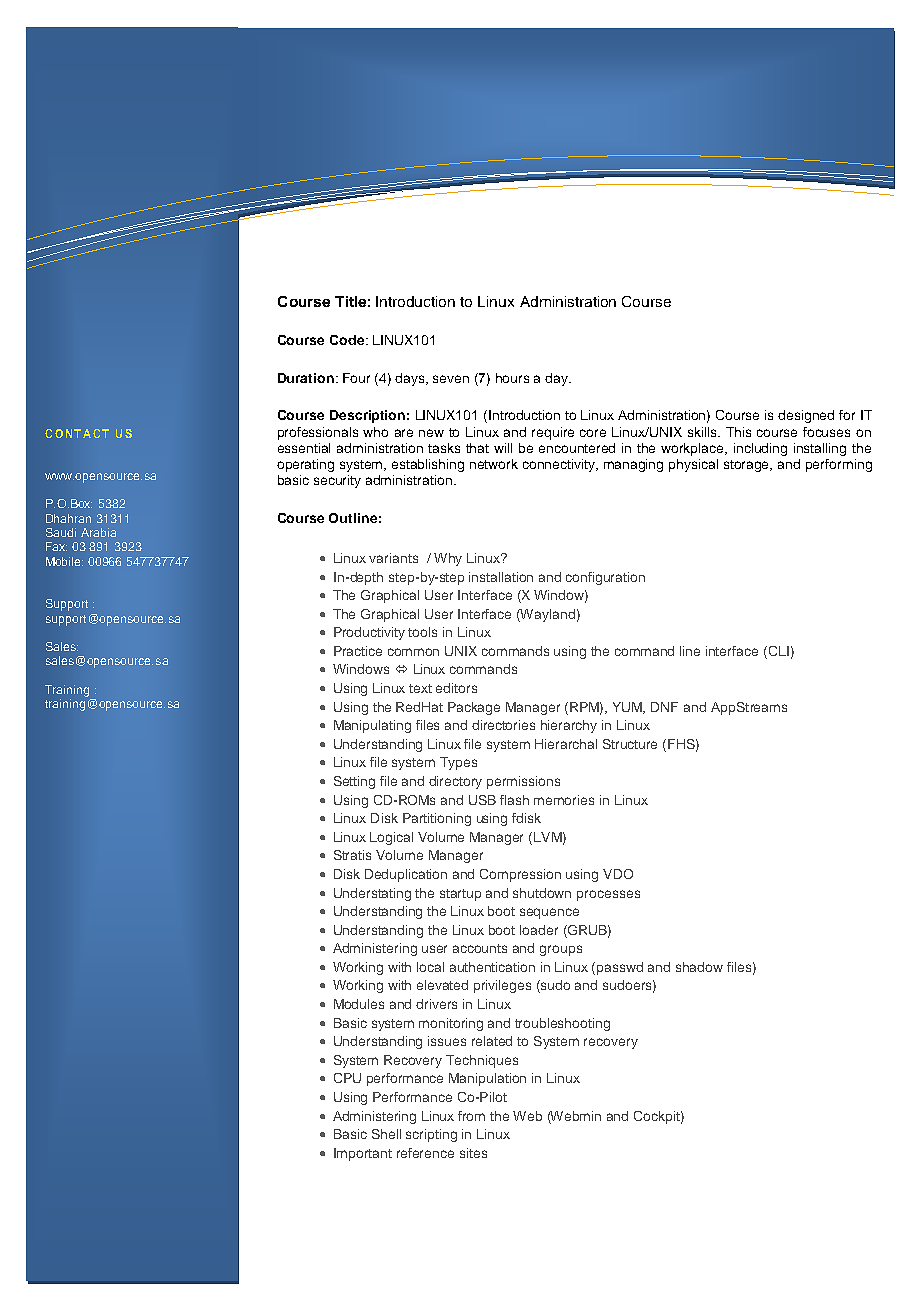 This screenshot has height=1308, width=924. Describe the element at coordinates (363, 1154) in the screenshot. I see `Important` at that location.
